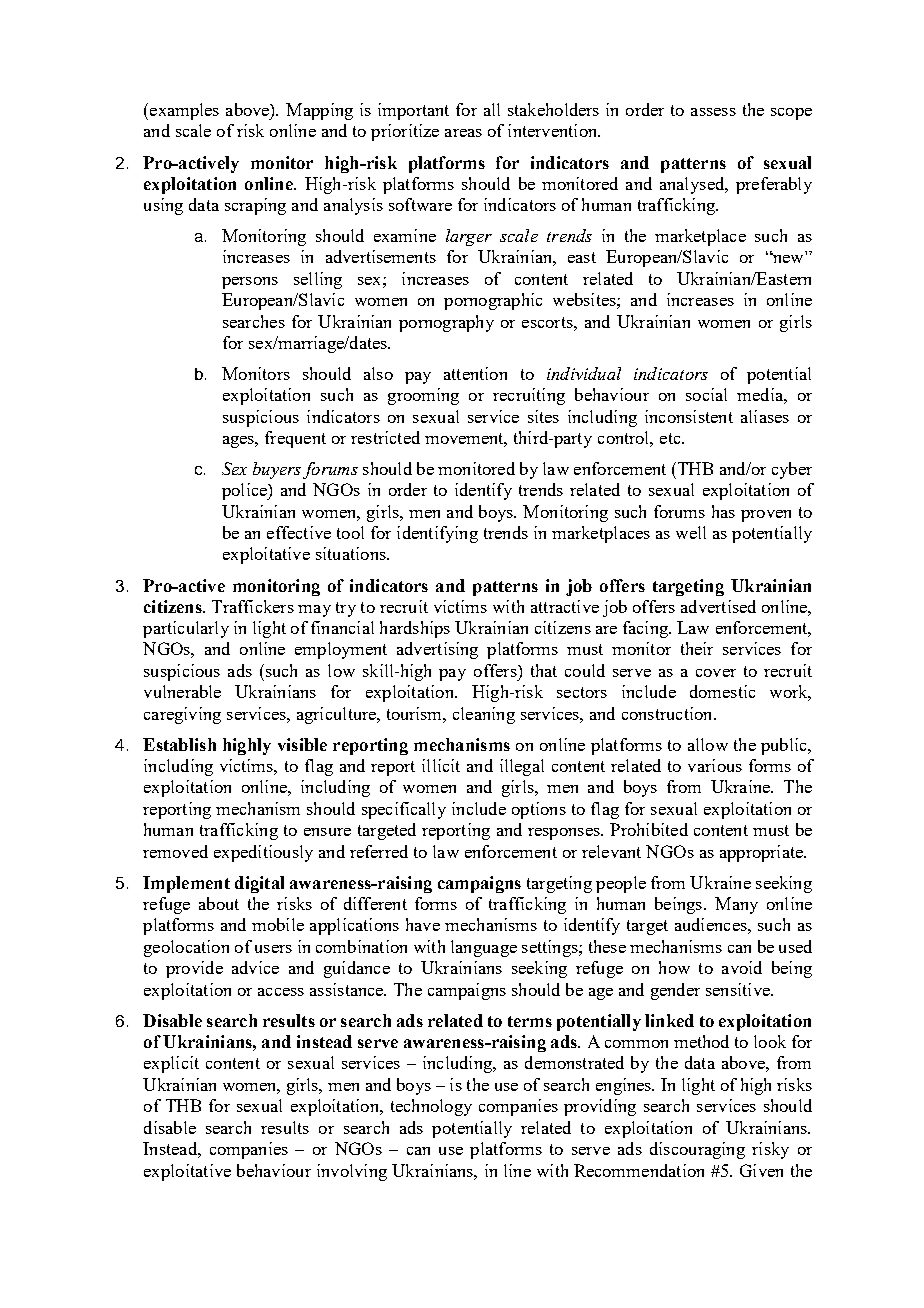 The height and width of the screenshot is (1308, 924). Describe the element at coordinates (713, 112) in the screenshot. I see `assess` at that location.
